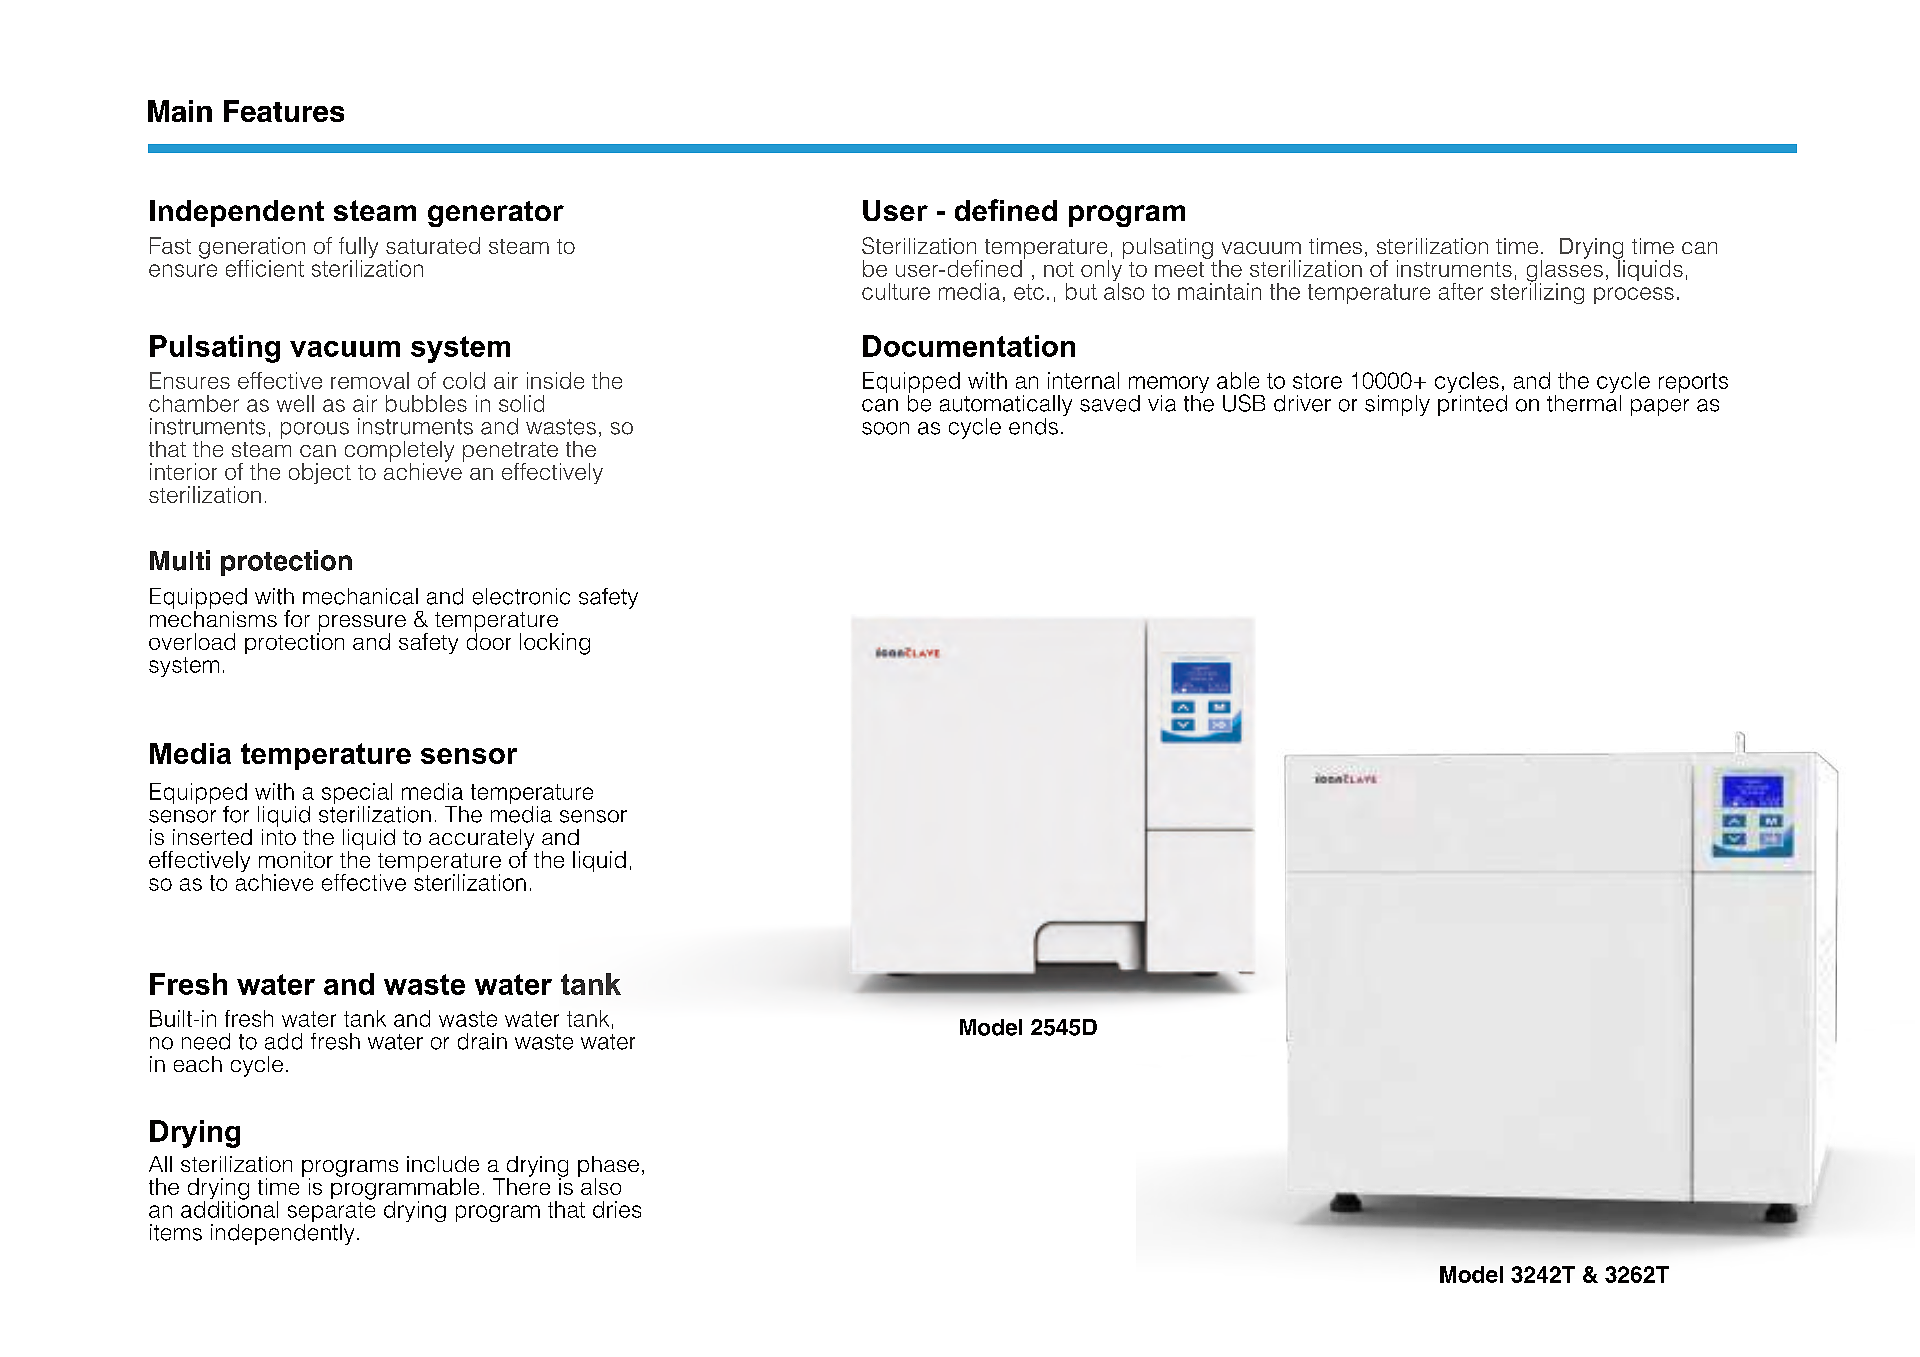 This screenshot has height=1357, width=1920. I want to click on pressure, so click(361, 624).
